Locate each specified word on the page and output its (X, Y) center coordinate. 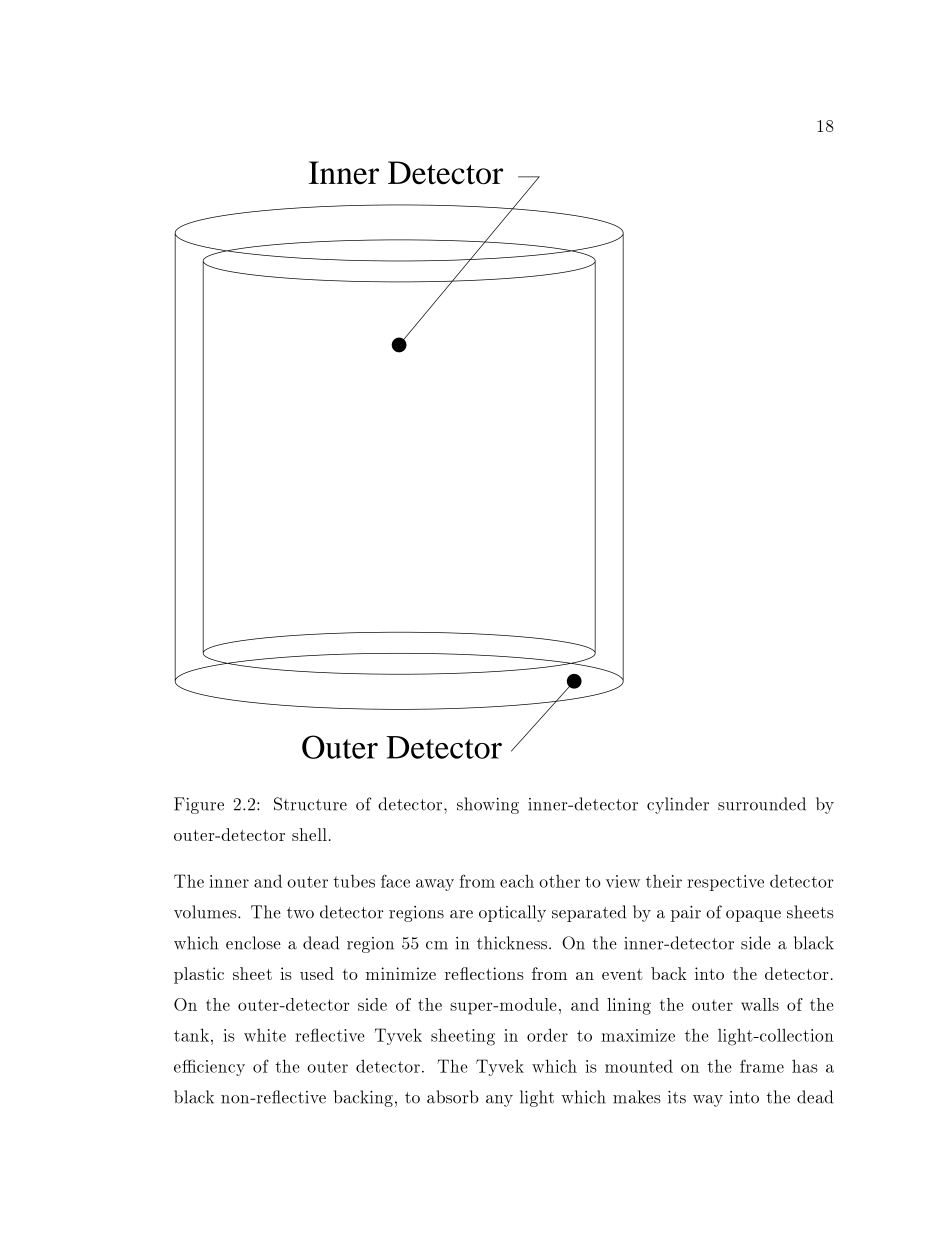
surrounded (762, 804)
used (317, 973)
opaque (753, 916)
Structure (310, 804)
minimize (401, 973)
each (517, 881)
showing (488, 805)
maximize (638, 1035)
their (664, 881)
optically (512, 913)
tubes (354, 881)
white (265, 1035)
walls (760, 1004)
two (300, 913)
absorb (453, 1097)
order (547, 1035)
